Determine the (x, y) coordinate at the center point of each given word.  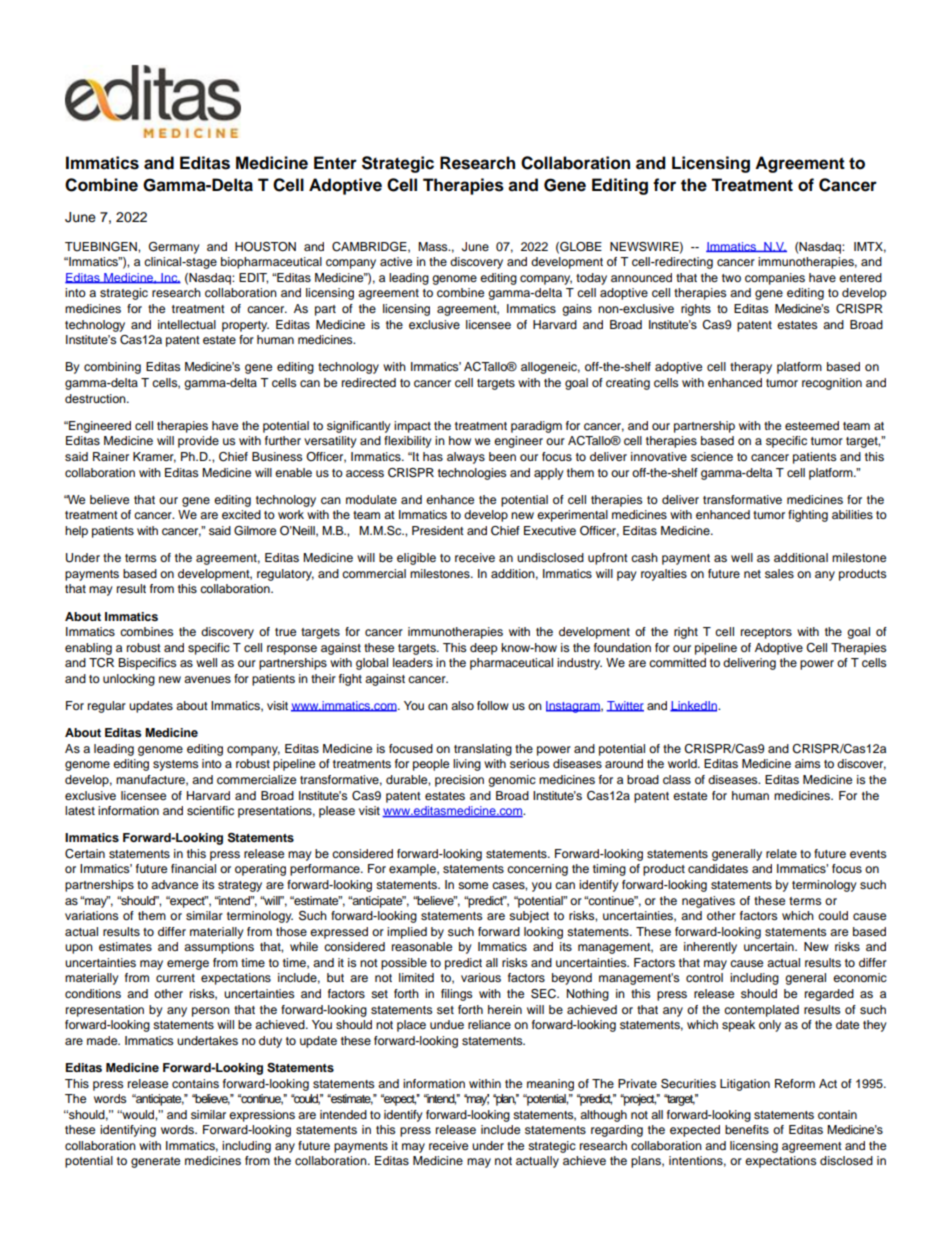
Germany (174, 248)
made (103, 1040)
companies (775, 279)
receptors (766, 633)
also (462, 705)
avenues (207, 679)
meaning (550, 1085)
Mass (434, 246)
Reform (795, 1083)
